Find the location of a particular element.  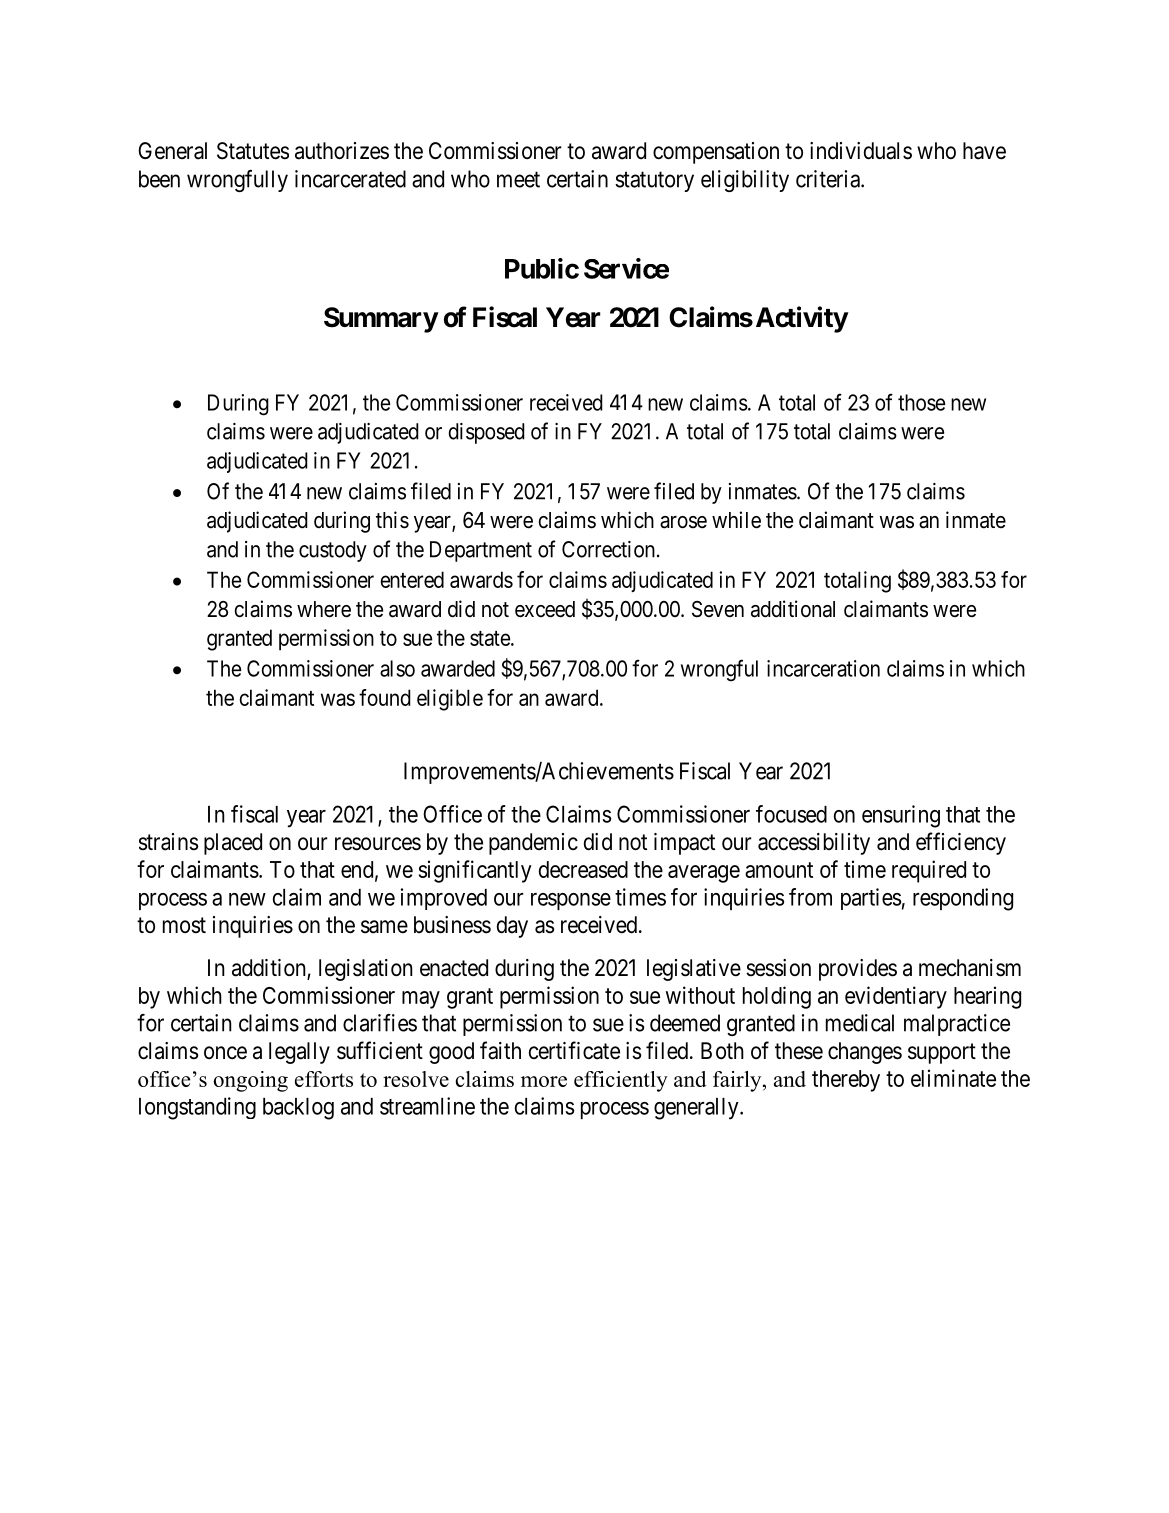

meet is located at coordinates (518, 180).
